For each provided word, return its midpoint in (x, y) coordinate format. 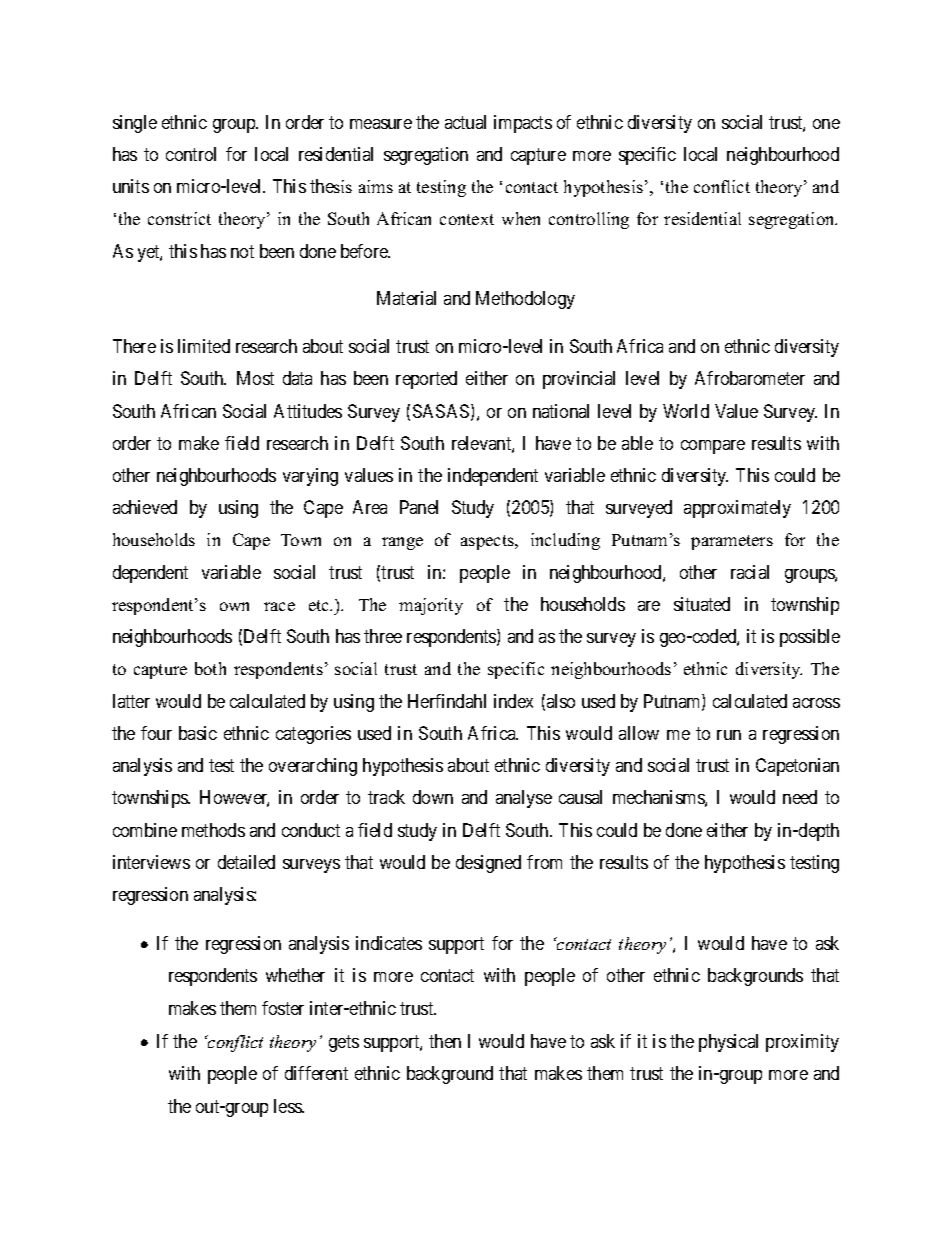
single (135, 124)
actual (465, 122)
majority (431, 606)
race (279, 606)
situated (702, 604)
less (288, 1106)
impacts (523, 124)
